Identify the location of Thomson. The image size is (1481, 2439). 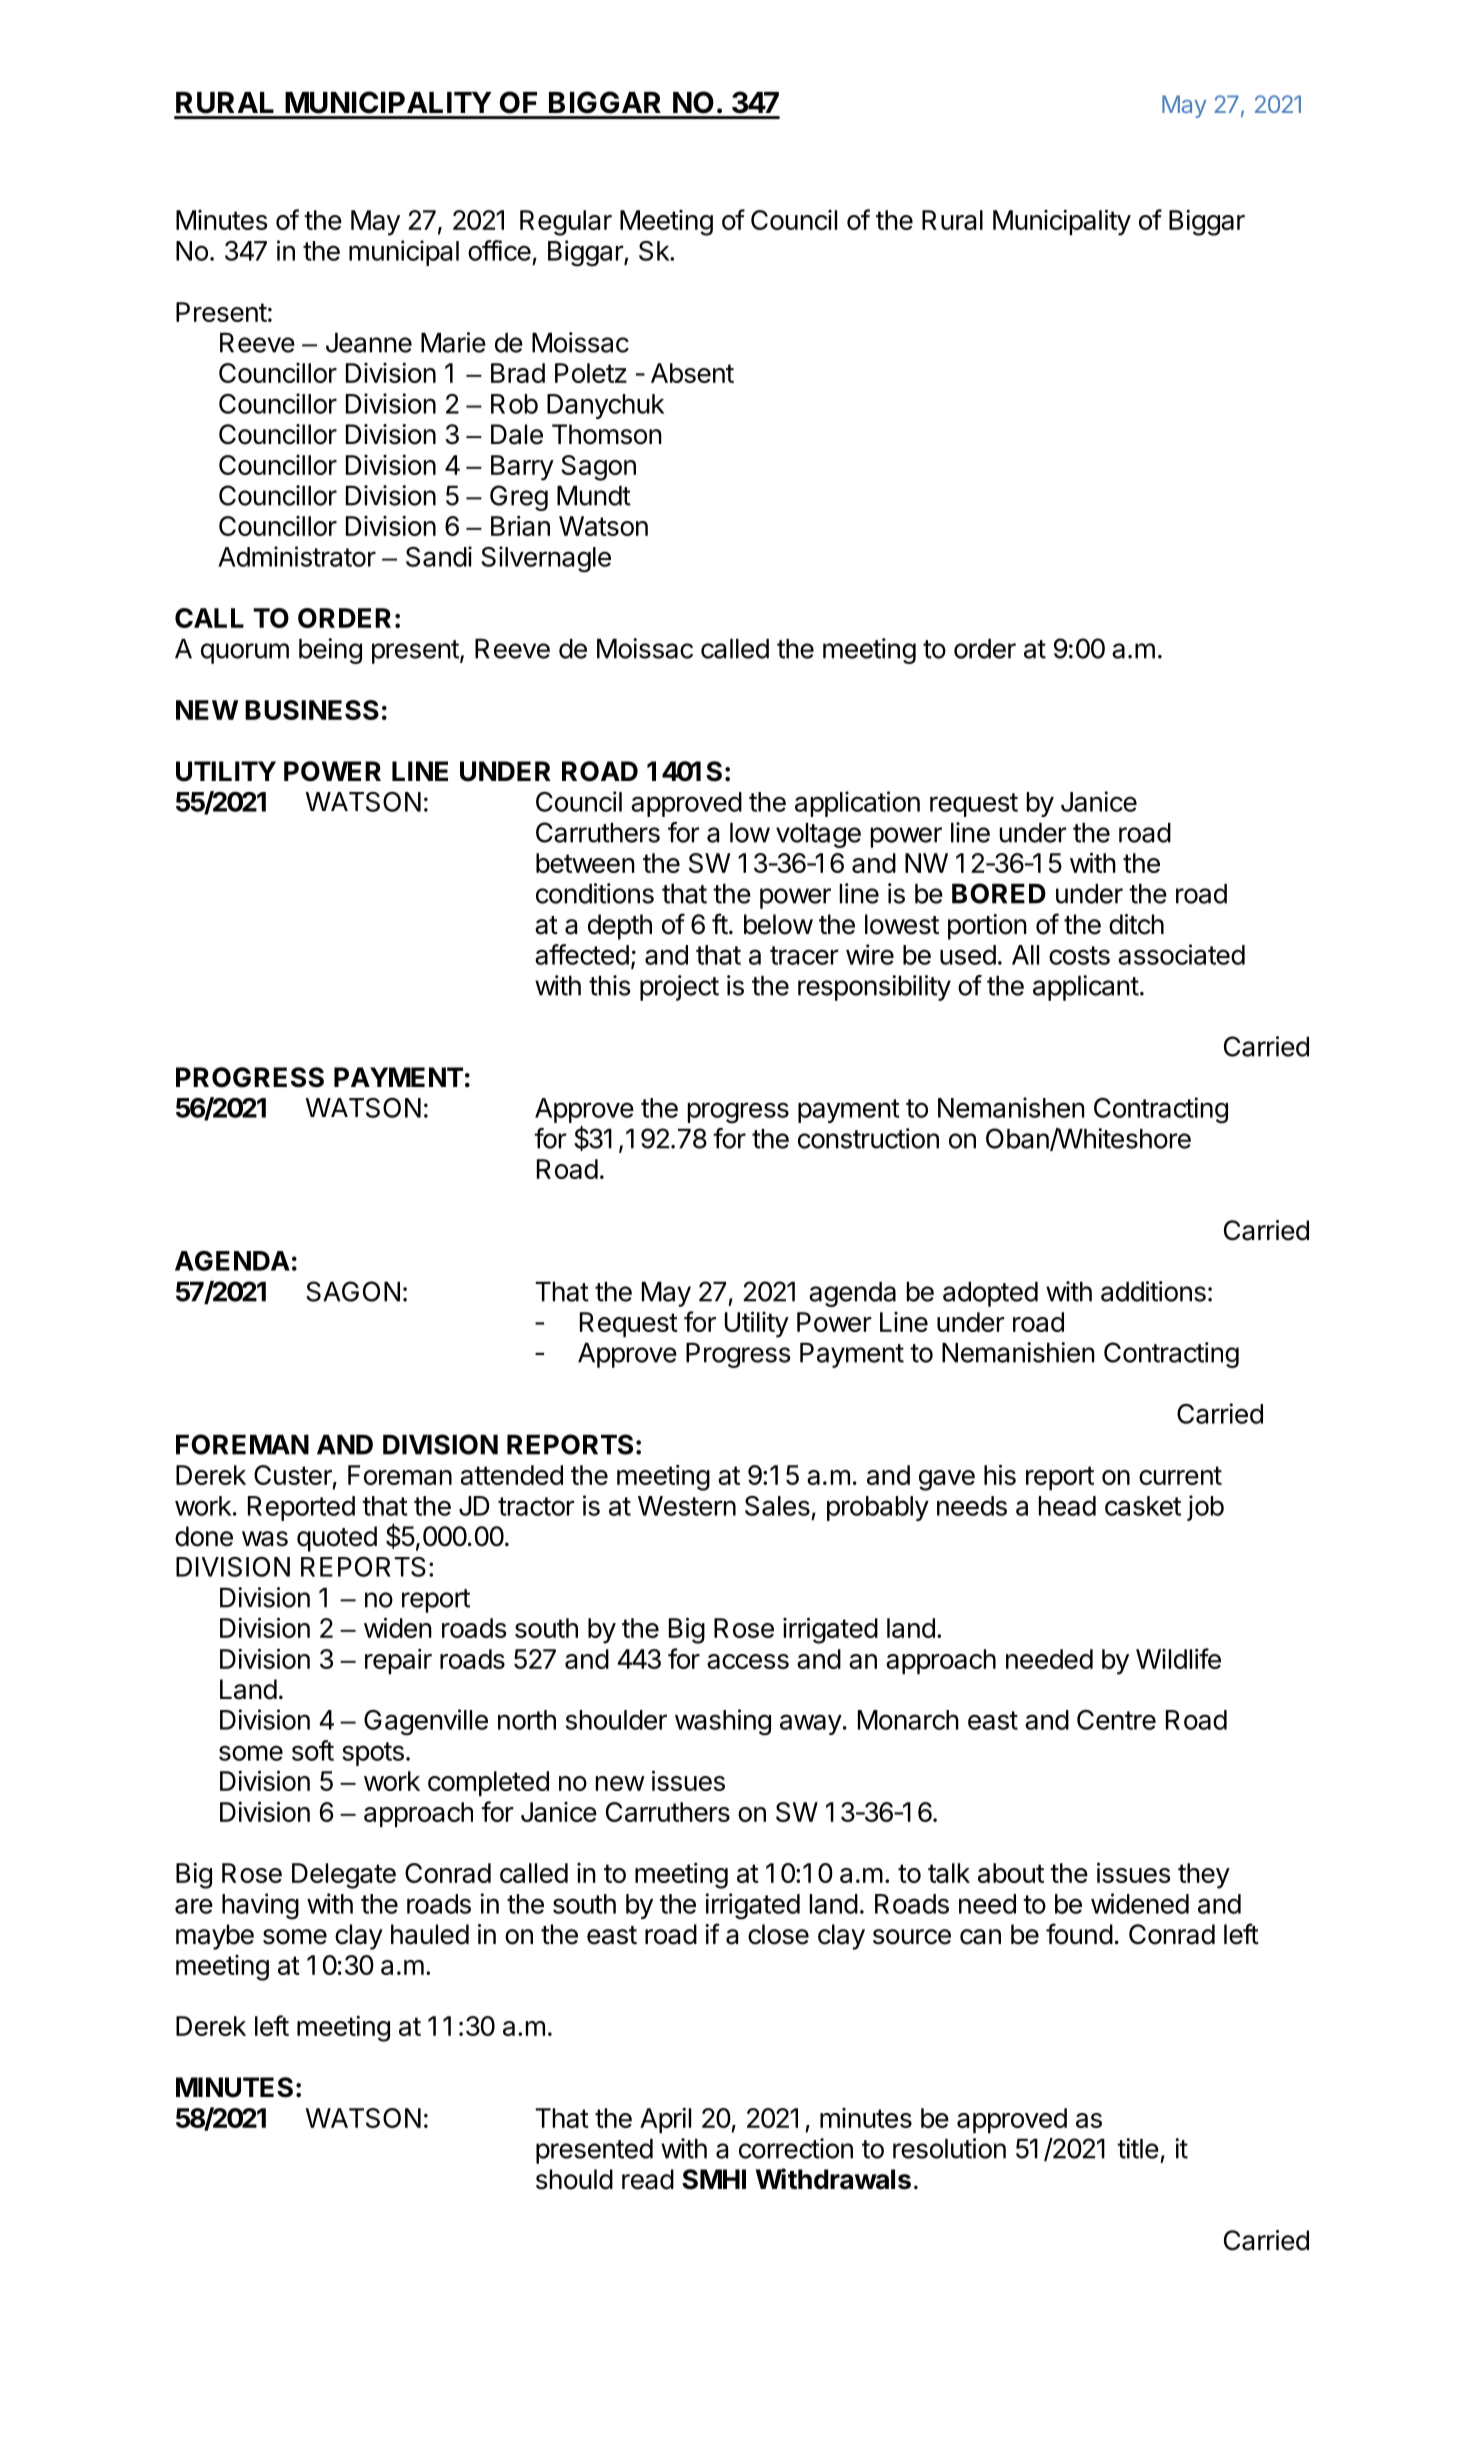
(607, 434).
